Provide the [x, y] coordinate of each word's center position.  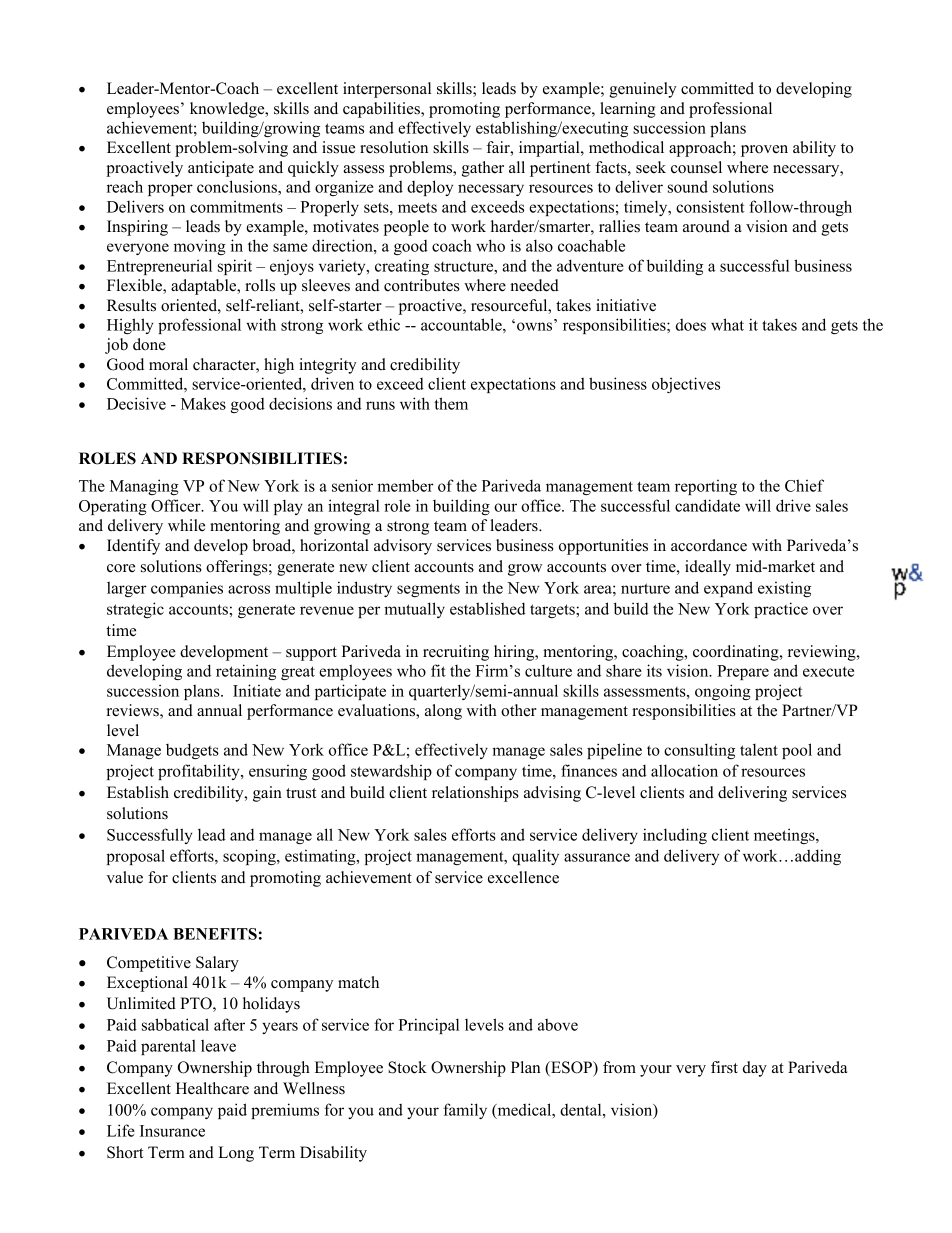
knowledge [228, 110]
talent [759, 749]
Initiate [257, 690]
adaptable [205, 287]
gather [483, 169]
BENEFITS [215, 934]
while [186, 525]
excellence [523, 877]
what [727, 324]
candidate [707, 505]
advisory [403, 547]
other [519, 710]
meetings [785, 836]
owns [536, 325]
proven [764, 151]
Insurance [172, 1131]
